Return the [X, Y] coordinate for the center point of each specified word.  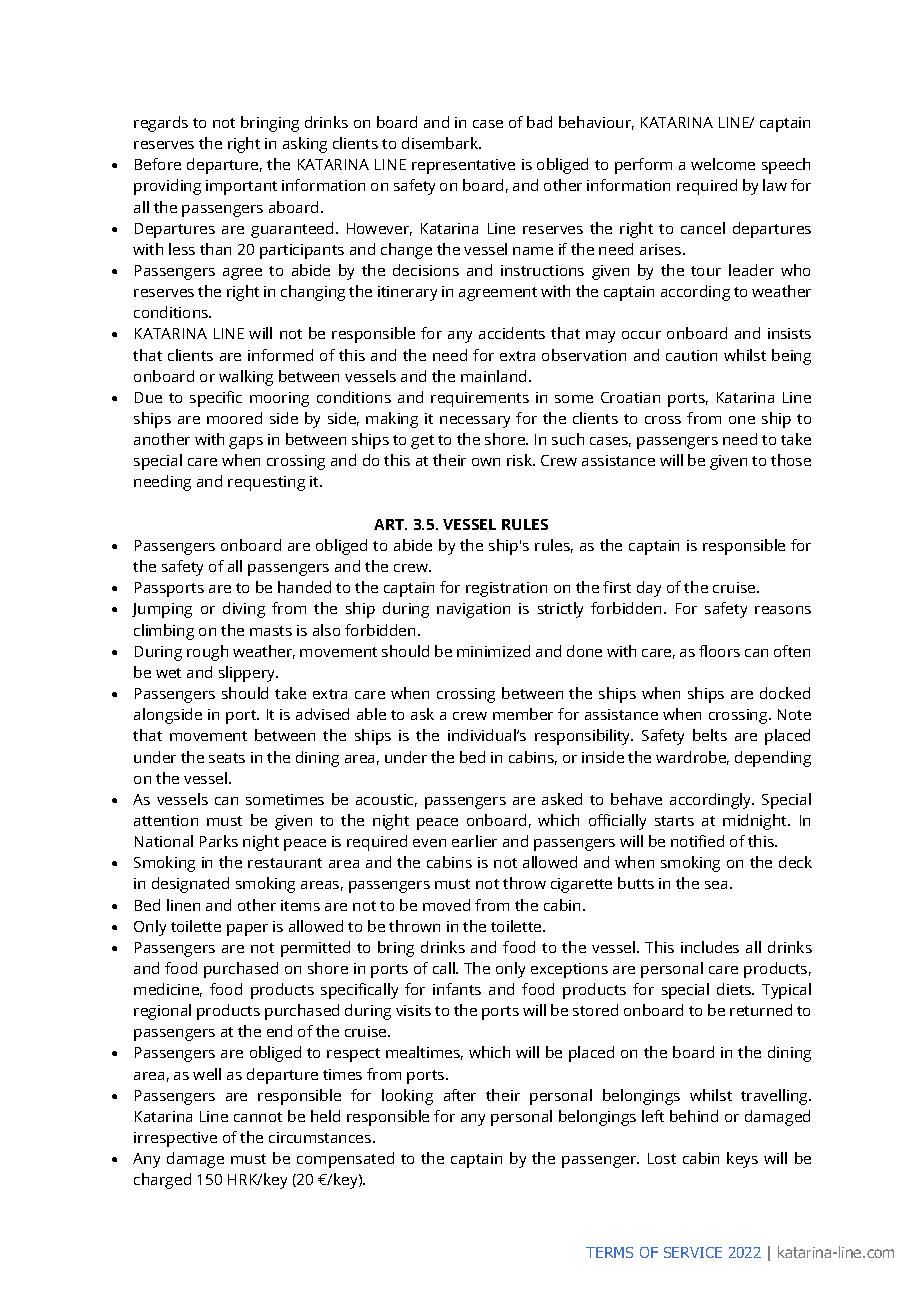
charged [162, 1181]
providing [167, 187]
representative [463, 166]
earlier [474, 841]
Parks [219, 841]
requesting [266, 483]
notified [697, 841]
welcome [723, 164]
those [791, 460]
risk [521, 460]
